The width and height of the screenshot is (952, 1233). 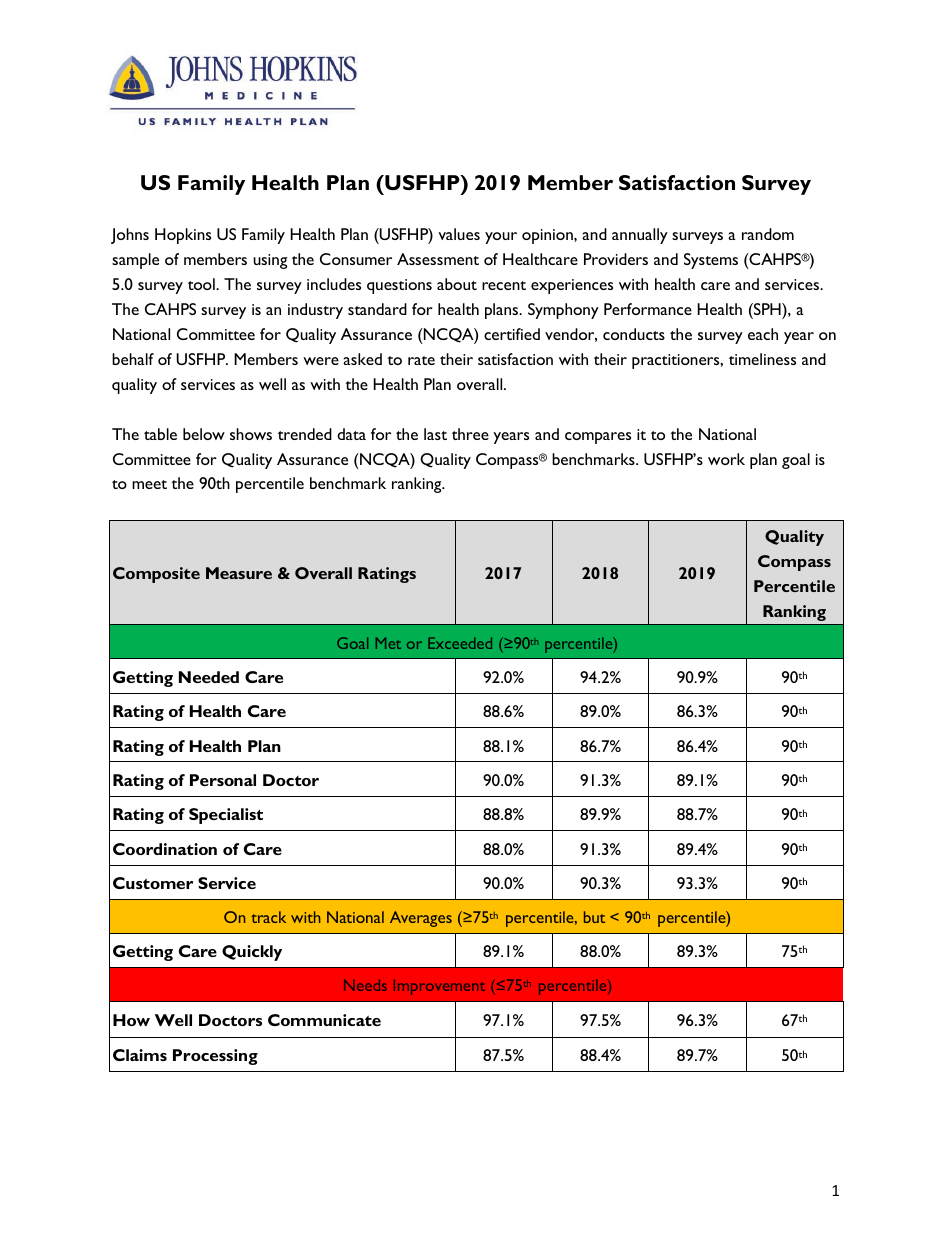 I want to click on but, so click(x=594, y=917).
